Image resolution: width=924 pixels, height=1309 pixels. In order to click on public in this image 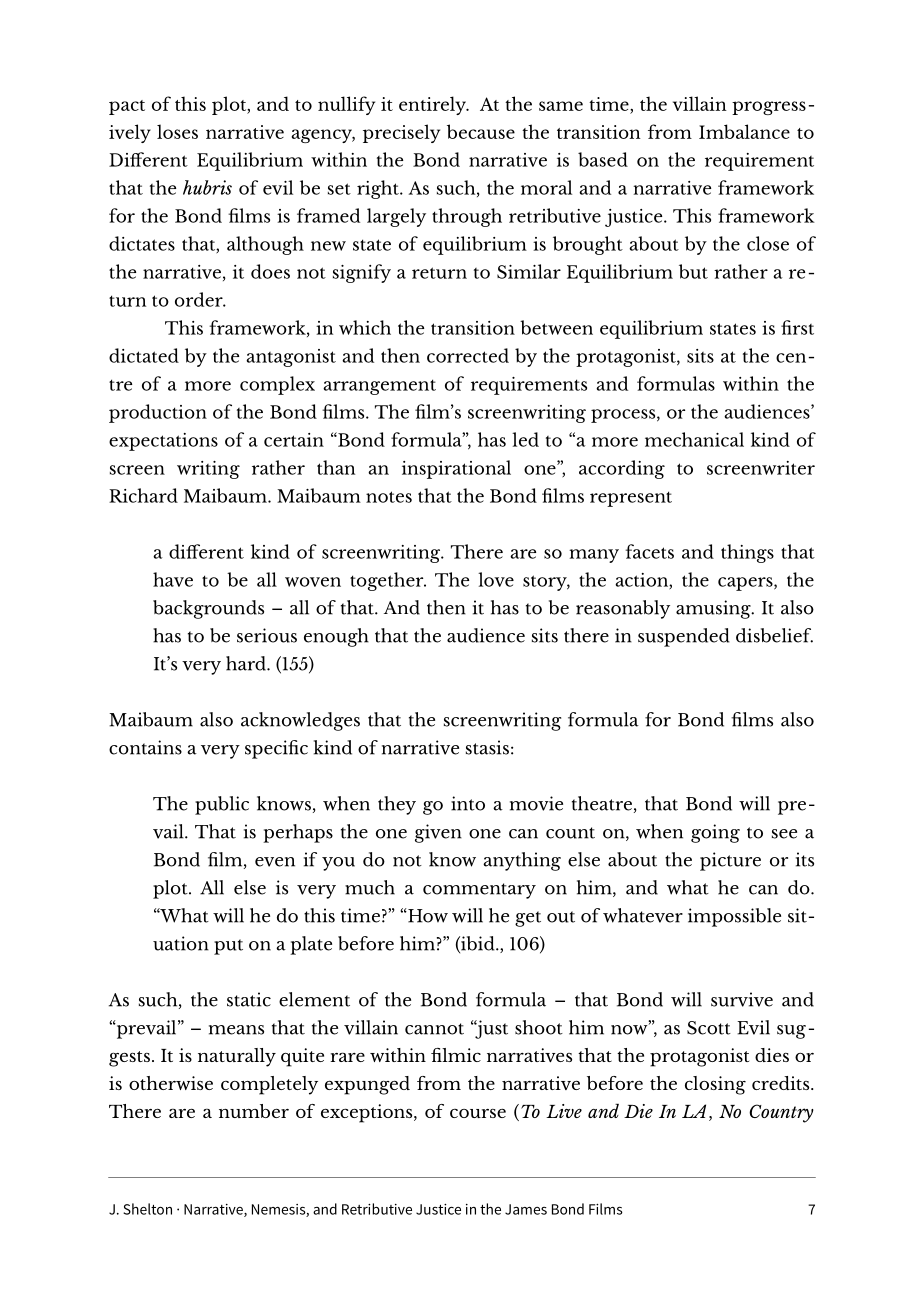, I will do `click(222, 805)`.
